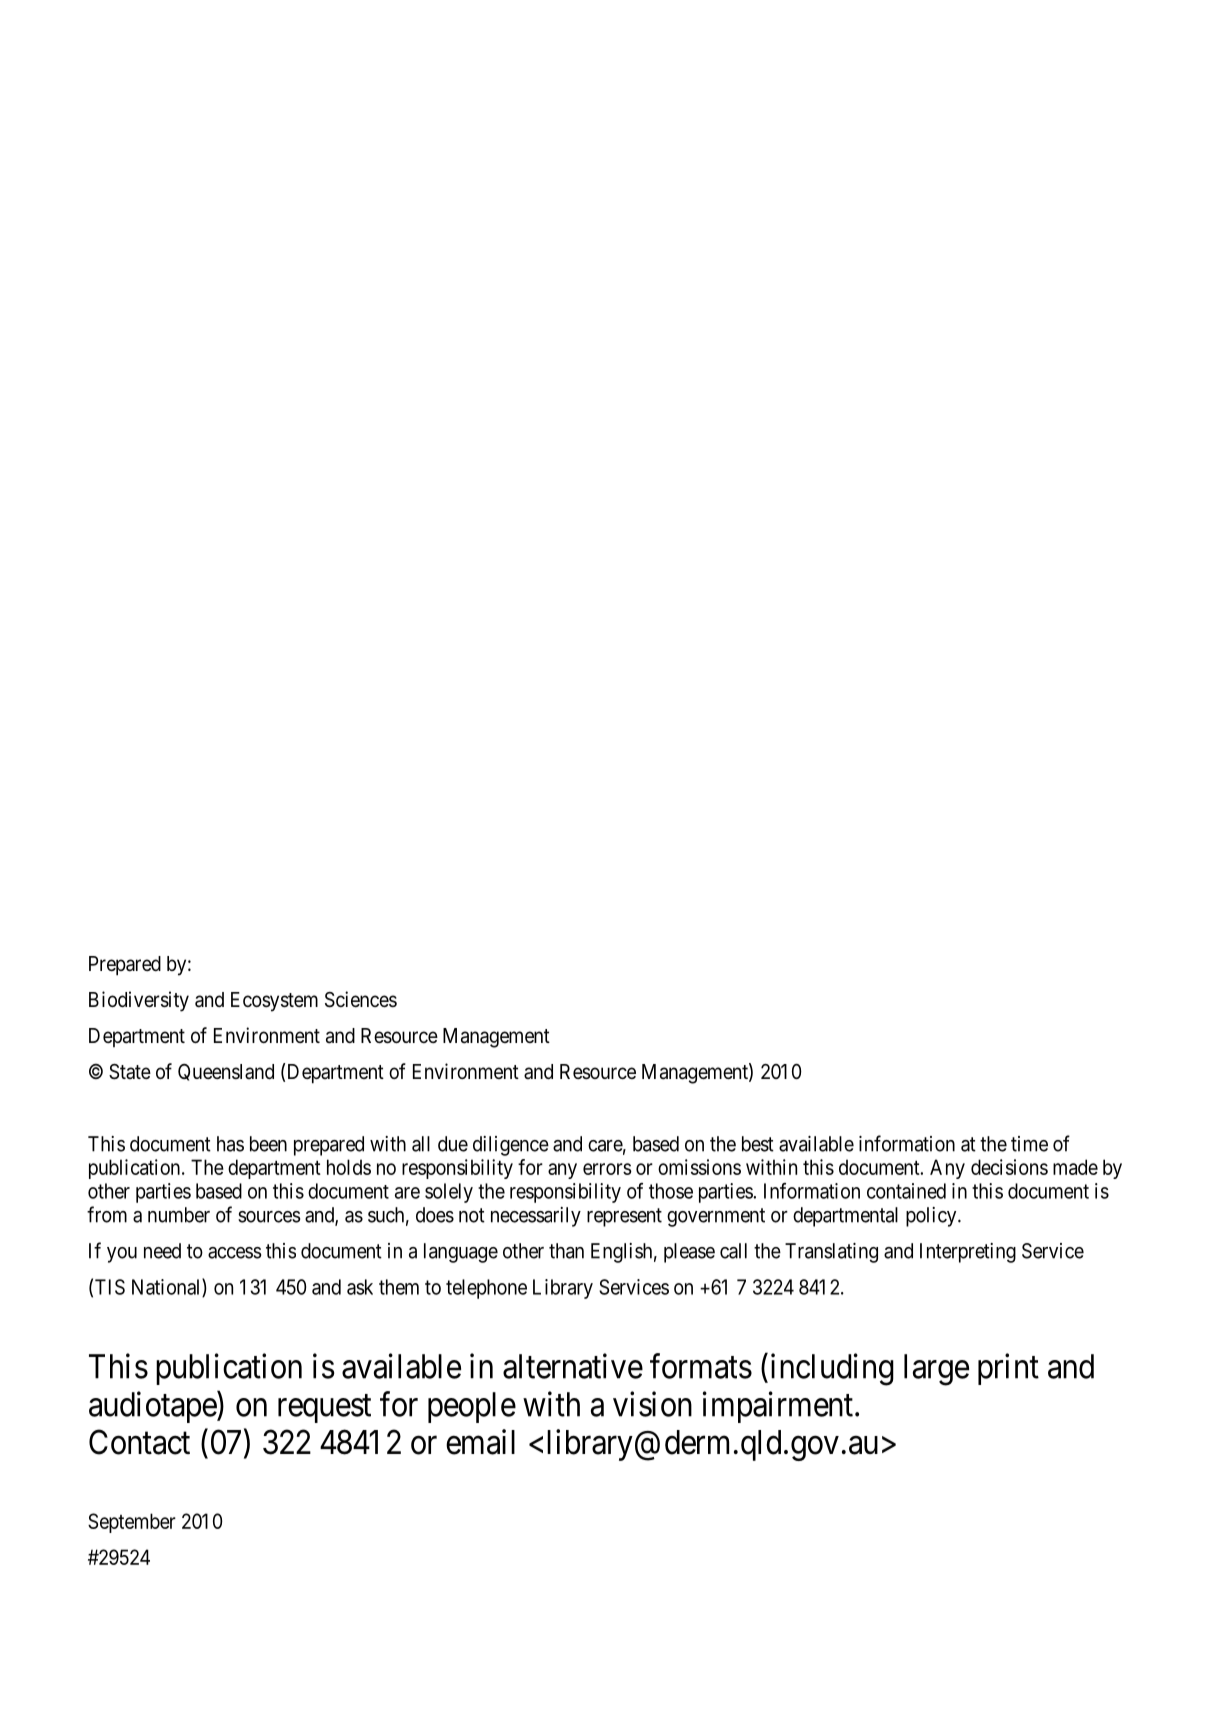 This image has width=1226, height=1735. Describe the element at coordinates (480, 1442) in the image. I see `email` at that location.
